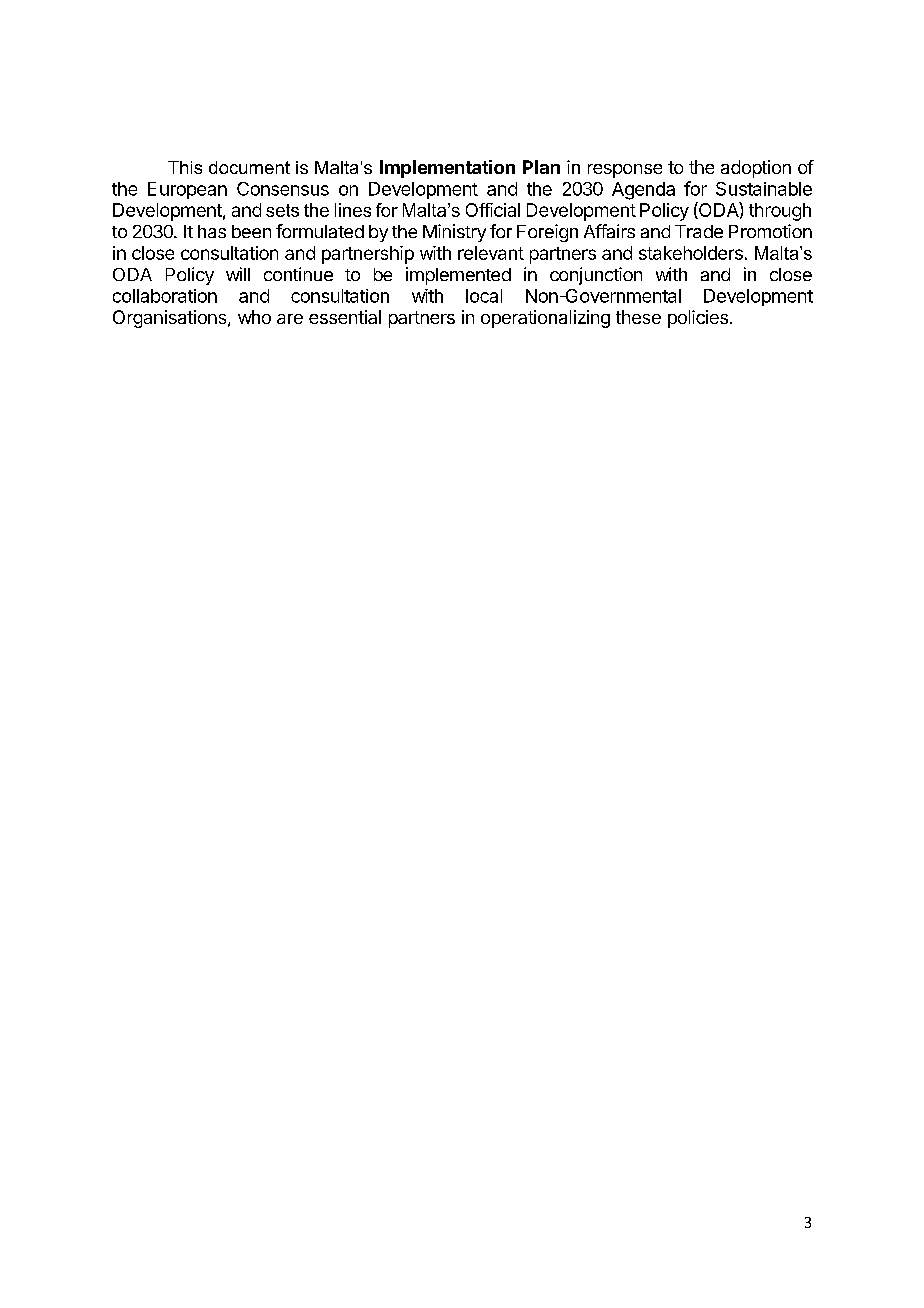  Describe the element at coordinates (254, 317) in the page. I see `who` at that location.
